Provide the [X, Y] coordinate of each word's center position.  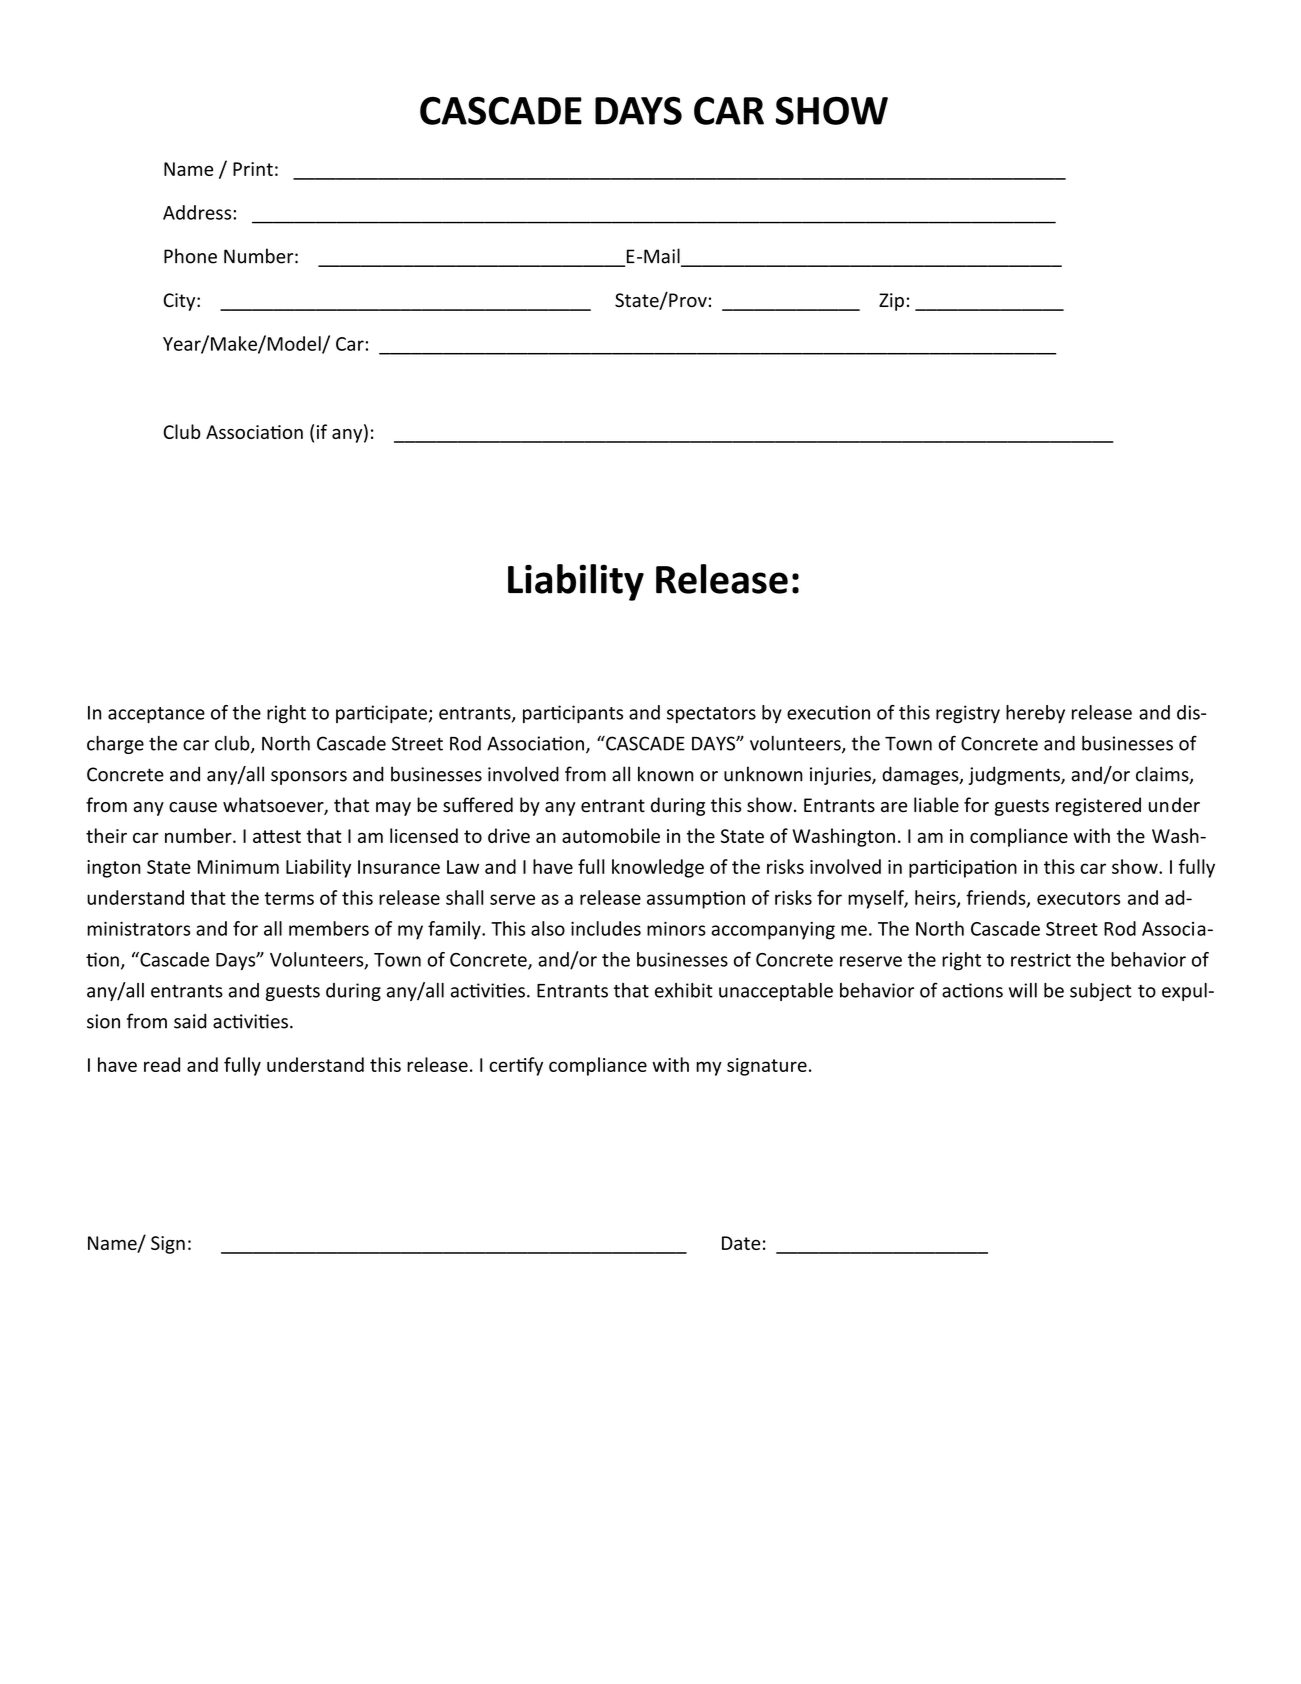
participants [573, 714]
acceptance [156, 715]
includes [606, 928]
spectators [711, 715]
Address [198, 212]
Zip [891, 302]
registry [968, 714]
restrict [1041, 959]
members [329, 928]
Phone [190, 256]
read [162, 1064]
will [1023, 990]
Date [741, 1243]
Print [253, 169]
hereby [1035, 714]
